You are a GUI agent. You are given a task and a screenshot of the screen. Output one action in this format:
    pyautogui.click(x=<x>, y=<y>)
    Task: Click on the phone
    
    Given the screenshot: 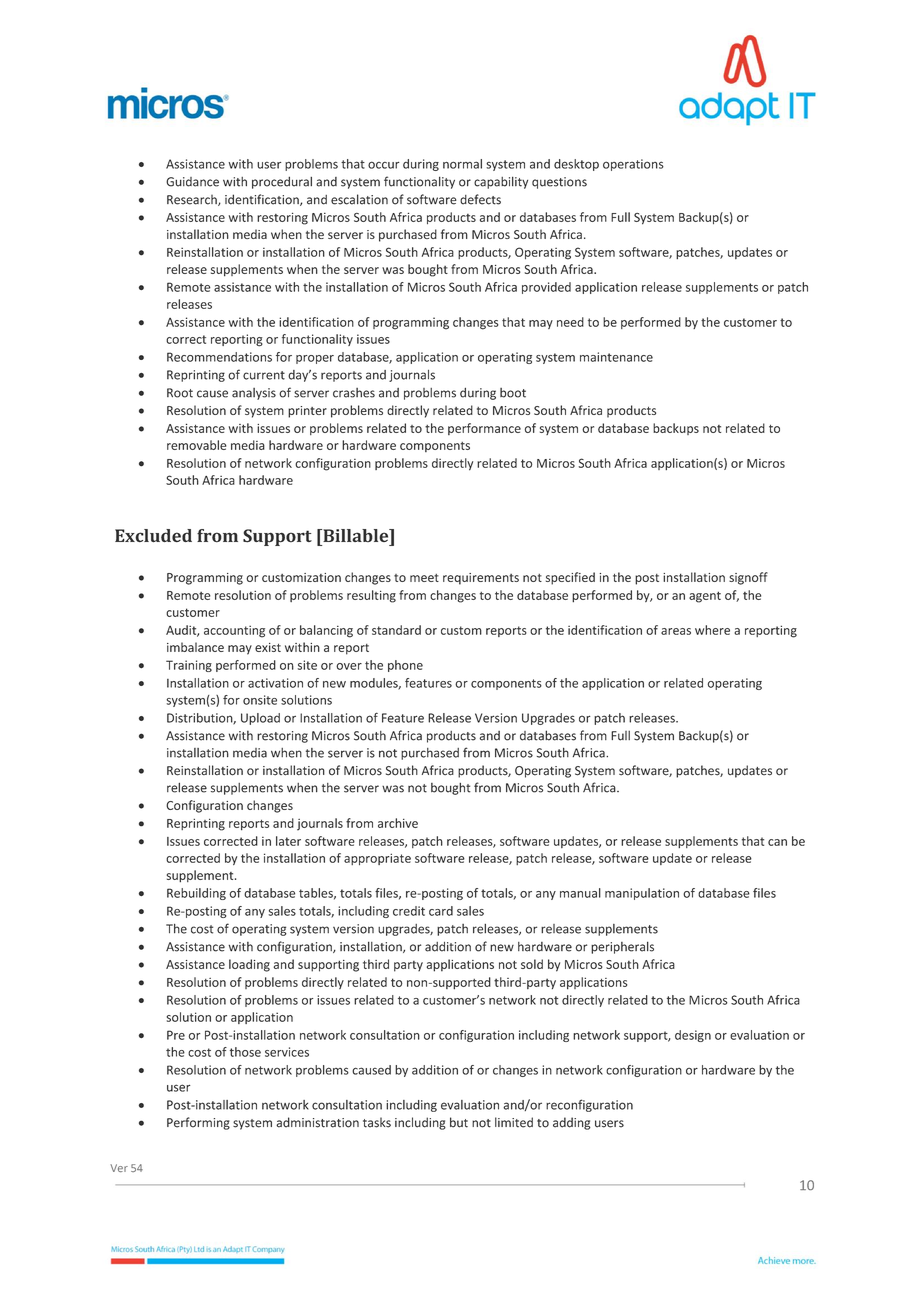 What is the action you would take?
    pyautogui.click(x=405, y=666)
